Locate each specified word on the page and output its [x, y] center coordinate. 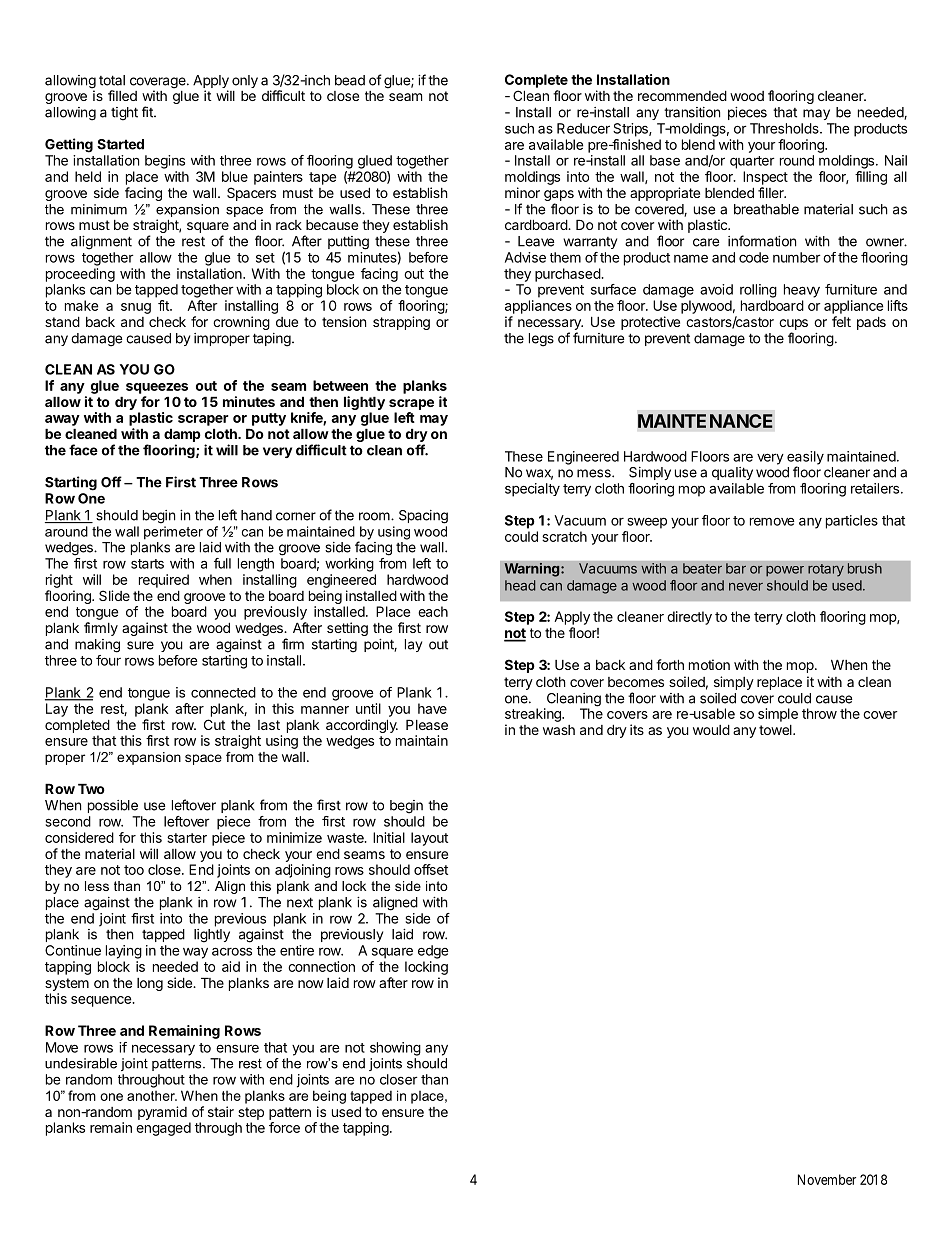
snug [136, 308]
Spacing [423, 517]
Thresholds [785, 128]
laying [124, 952]
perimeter [173, 533]
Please [427, 724]
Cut [214, 724]
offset [431, 869]
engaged [163, 1129]
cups [793, 324]
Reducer [583, 128]
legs [541, 340]
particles [852, 522]
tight [124, 114]
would [711, 729]
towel [776, 730]
